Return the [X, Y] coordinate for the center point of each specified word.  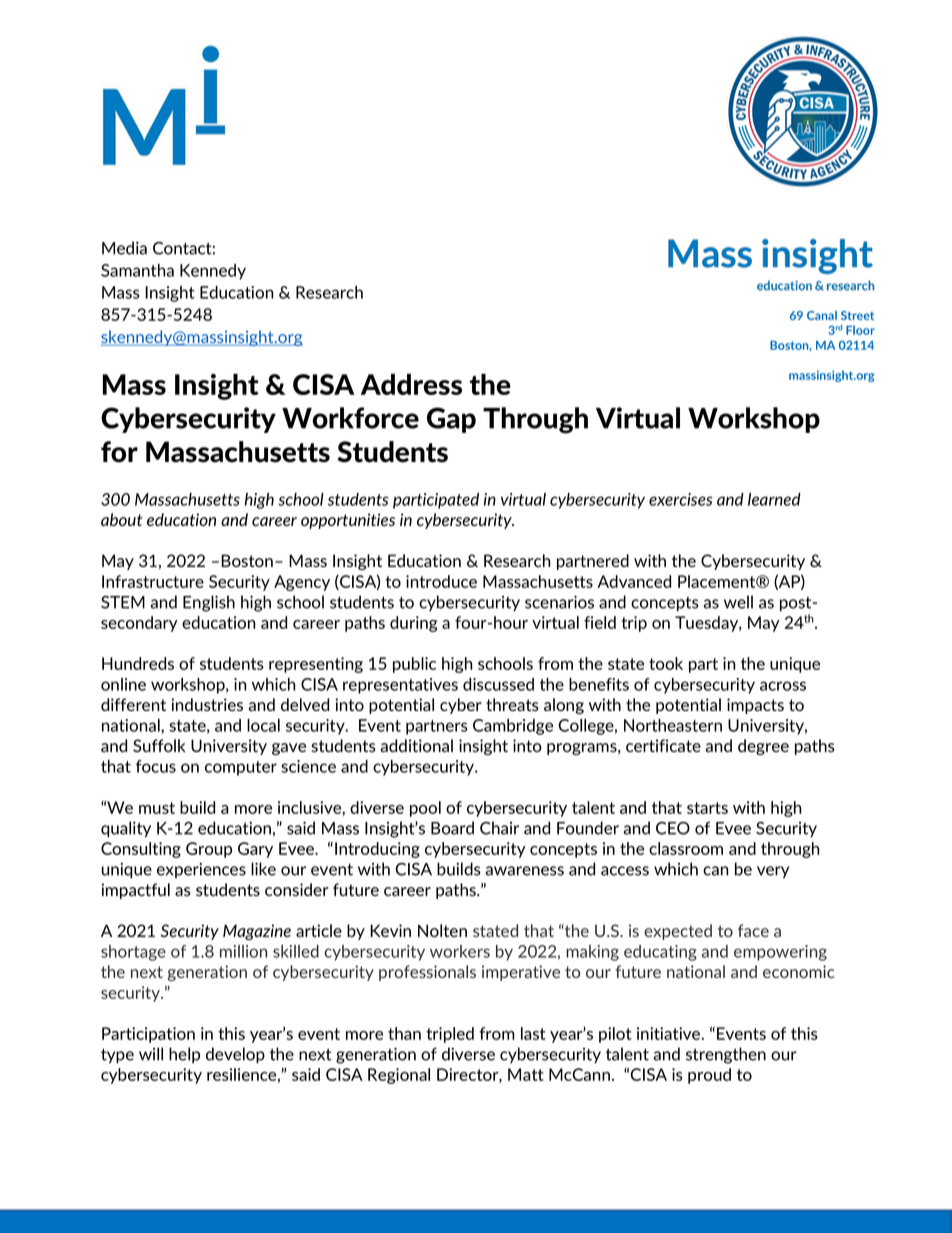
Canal [822, 315]
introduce [441, 581]
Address [411, 384]
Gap [451, 420]
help [184, 1055]
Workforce [350, 418]
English [209, 603]
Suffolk [159, 745]
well [738, 602]
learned [774, 499]
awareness [525, 871]
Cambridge [513, 727]
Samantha [137, 270]
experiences [201, 870]
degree [763, 747]
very [773, 872]
